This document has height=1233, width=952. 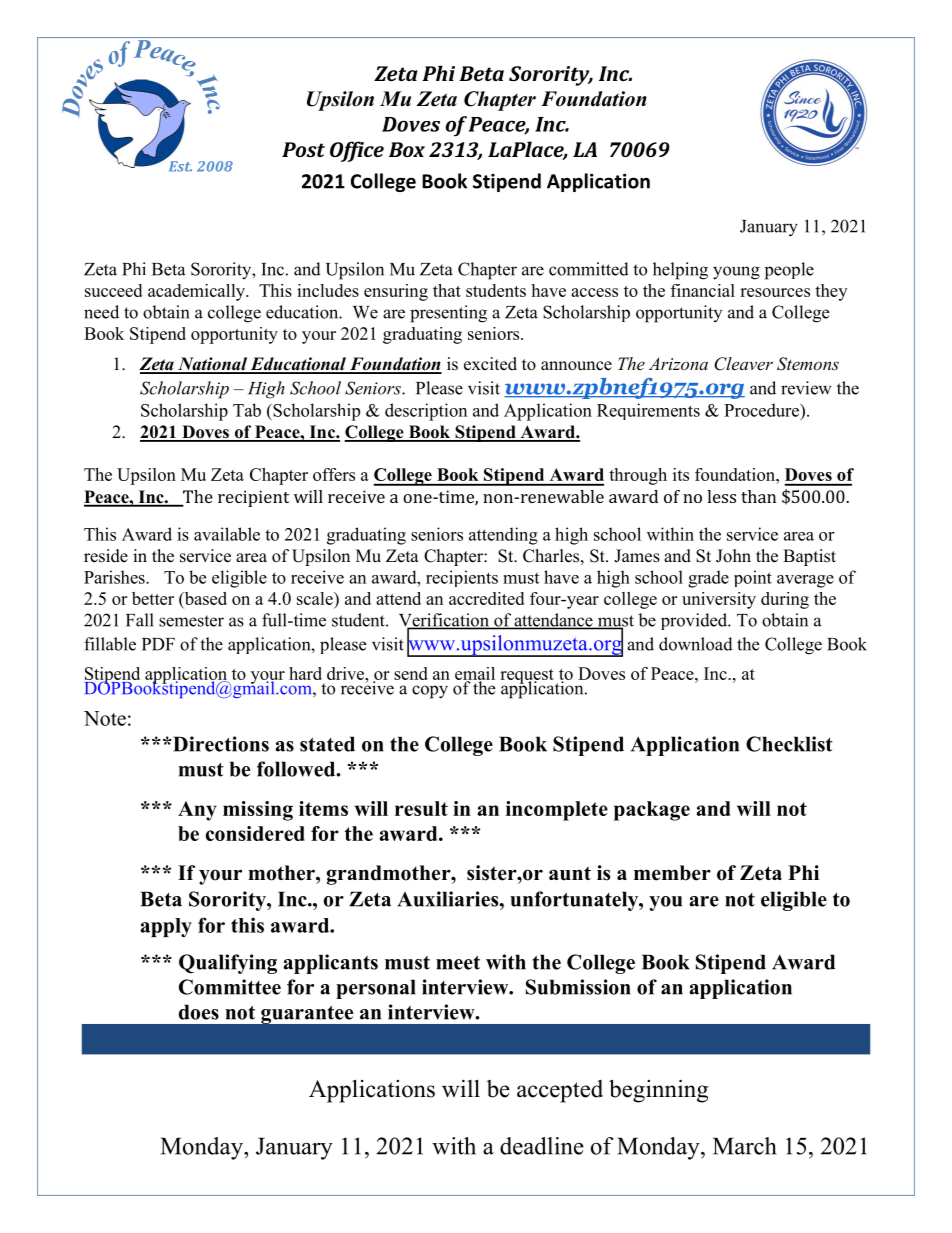 I want to click on does, so click(x=199, y=1012).
